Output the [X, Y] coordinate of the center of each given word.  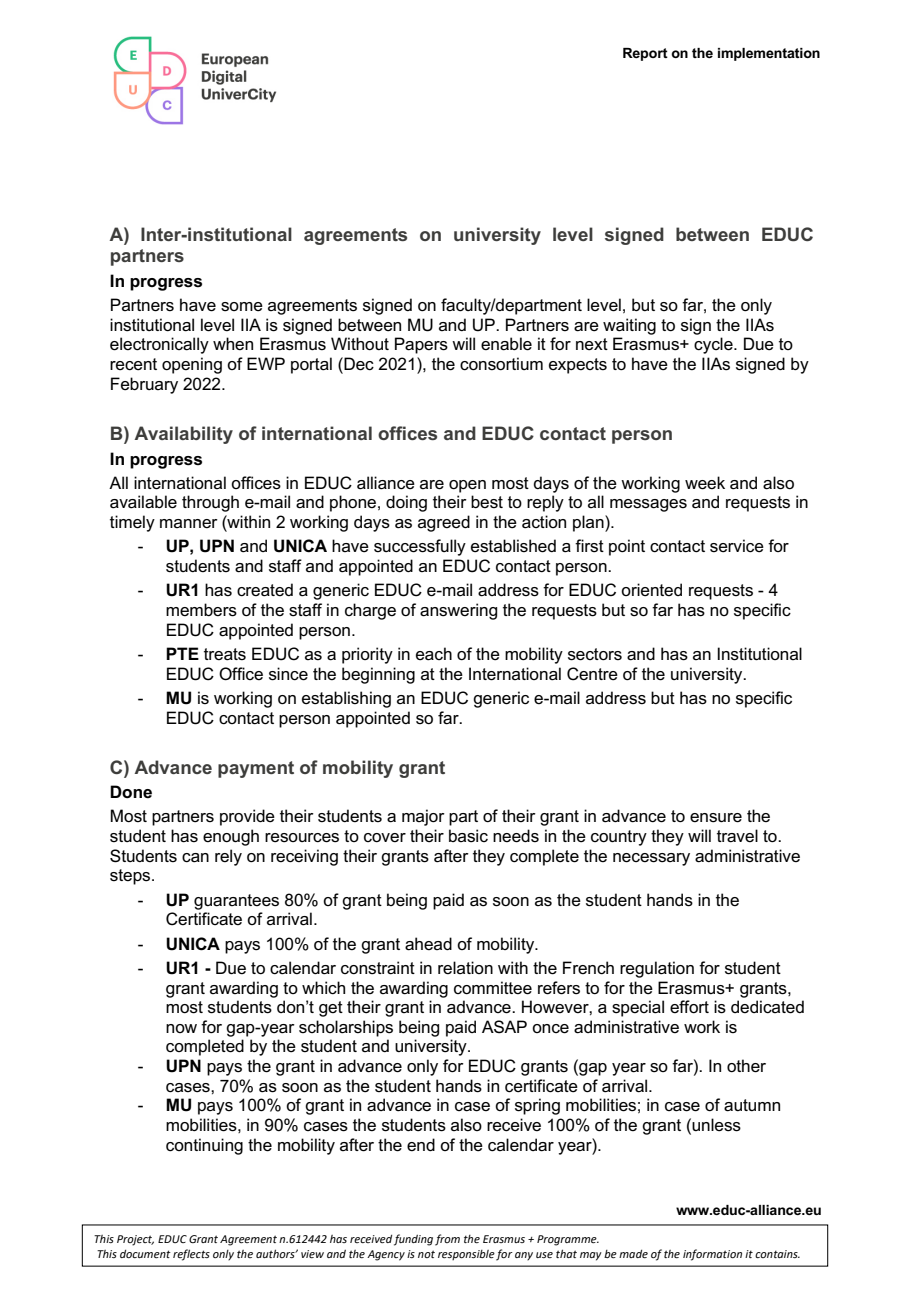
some [242, 307]
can [195, 858]
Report [645, 54]
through [210, 503]
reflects [191, 1255]
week [705, 483]
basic [468, 836]
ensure [716, 818]
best [487, 502]
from [447, 1240]
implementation [769, 54]
